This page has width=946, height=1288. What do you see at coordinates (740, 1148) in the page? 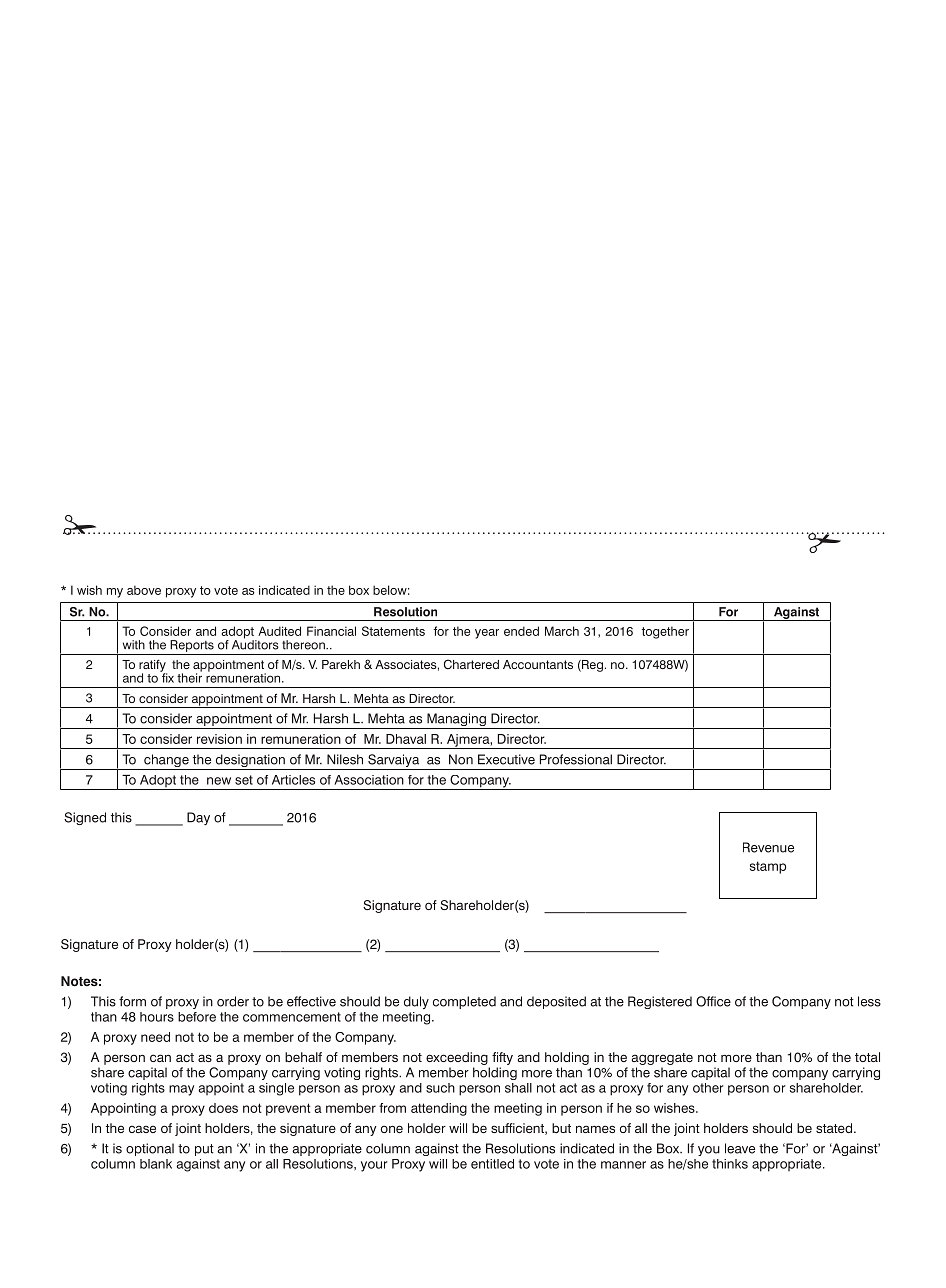
I see `leave` at bounding box center [740, 1148].
